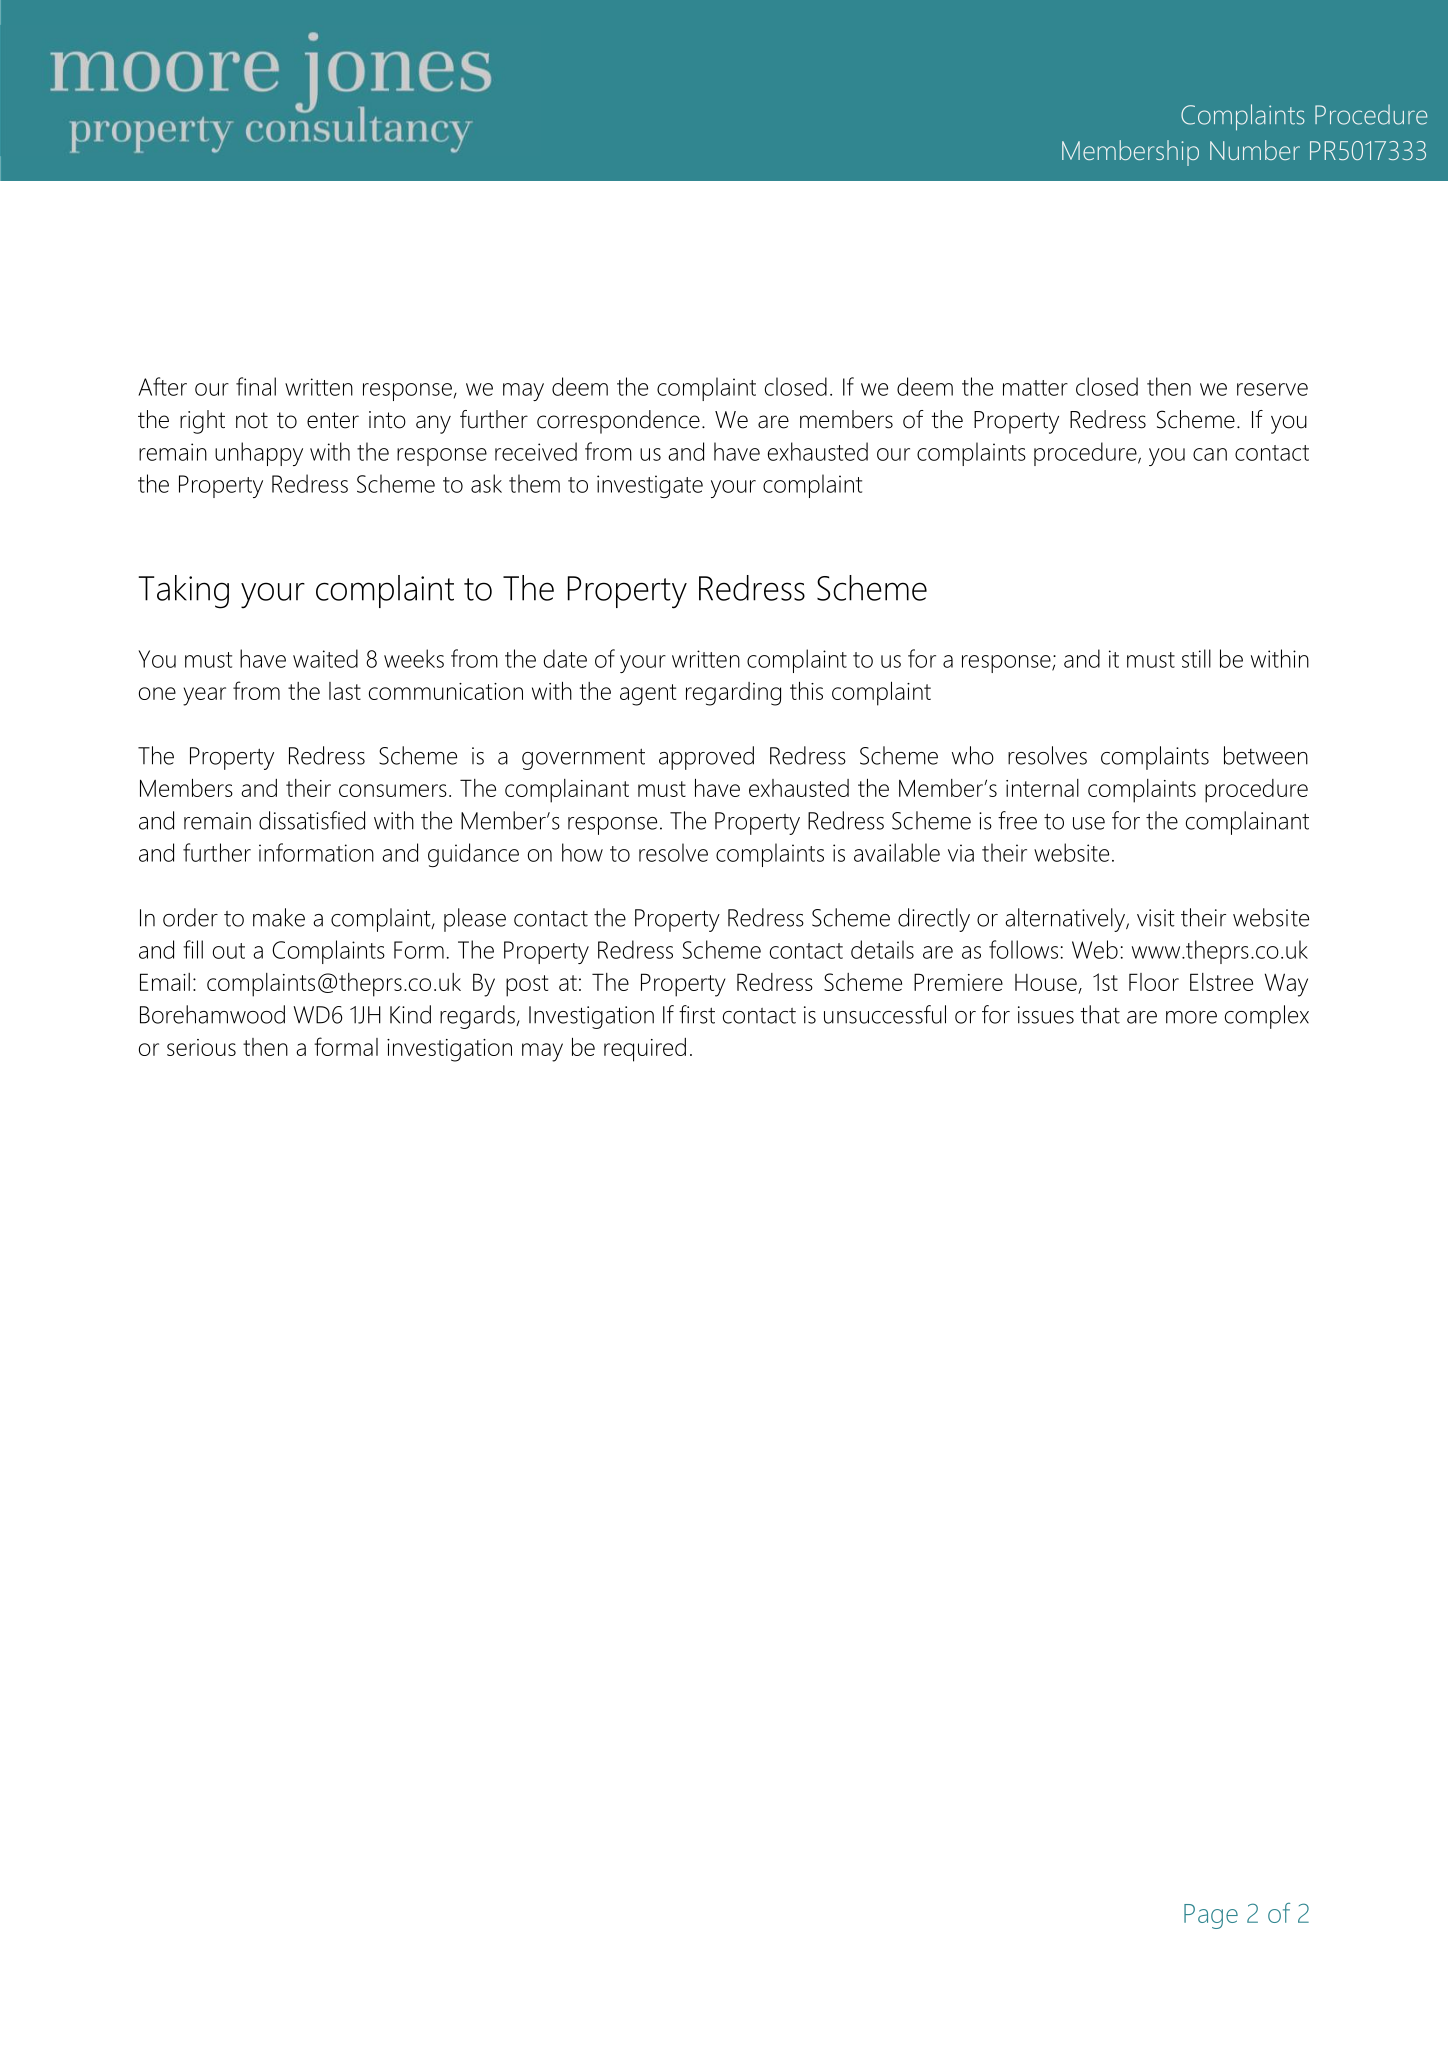  What do you see at coordinates (312, 820) in the screenshot?
I see `dissatisfied` at bounding box center [312, 820].
